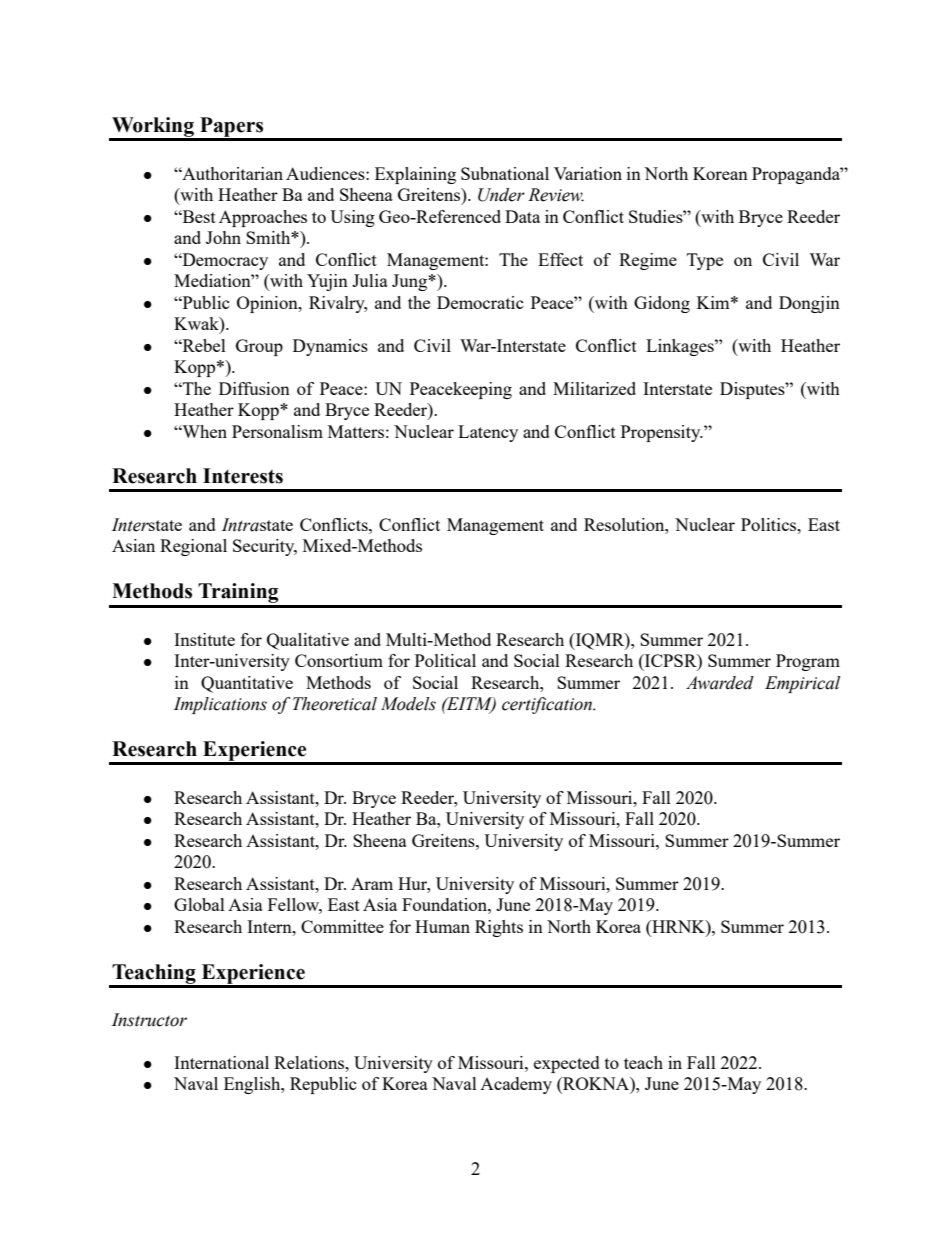 This page has width=952, height=1233. Describe the element at coordinates (445, 660) in the page. I see `Political` at that location.
